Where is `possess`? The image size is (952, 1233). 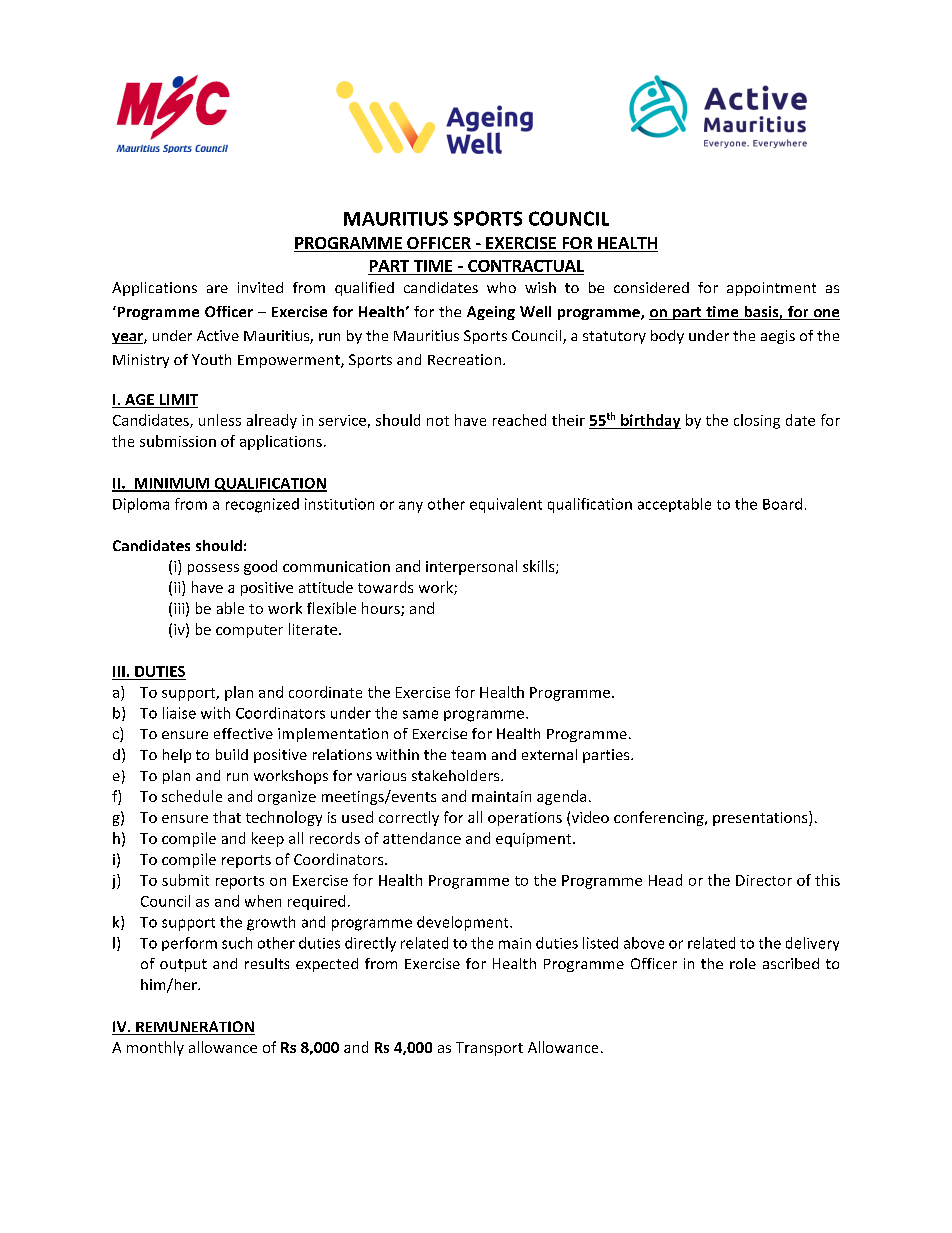
possess is located at coordinates (213, 569).
